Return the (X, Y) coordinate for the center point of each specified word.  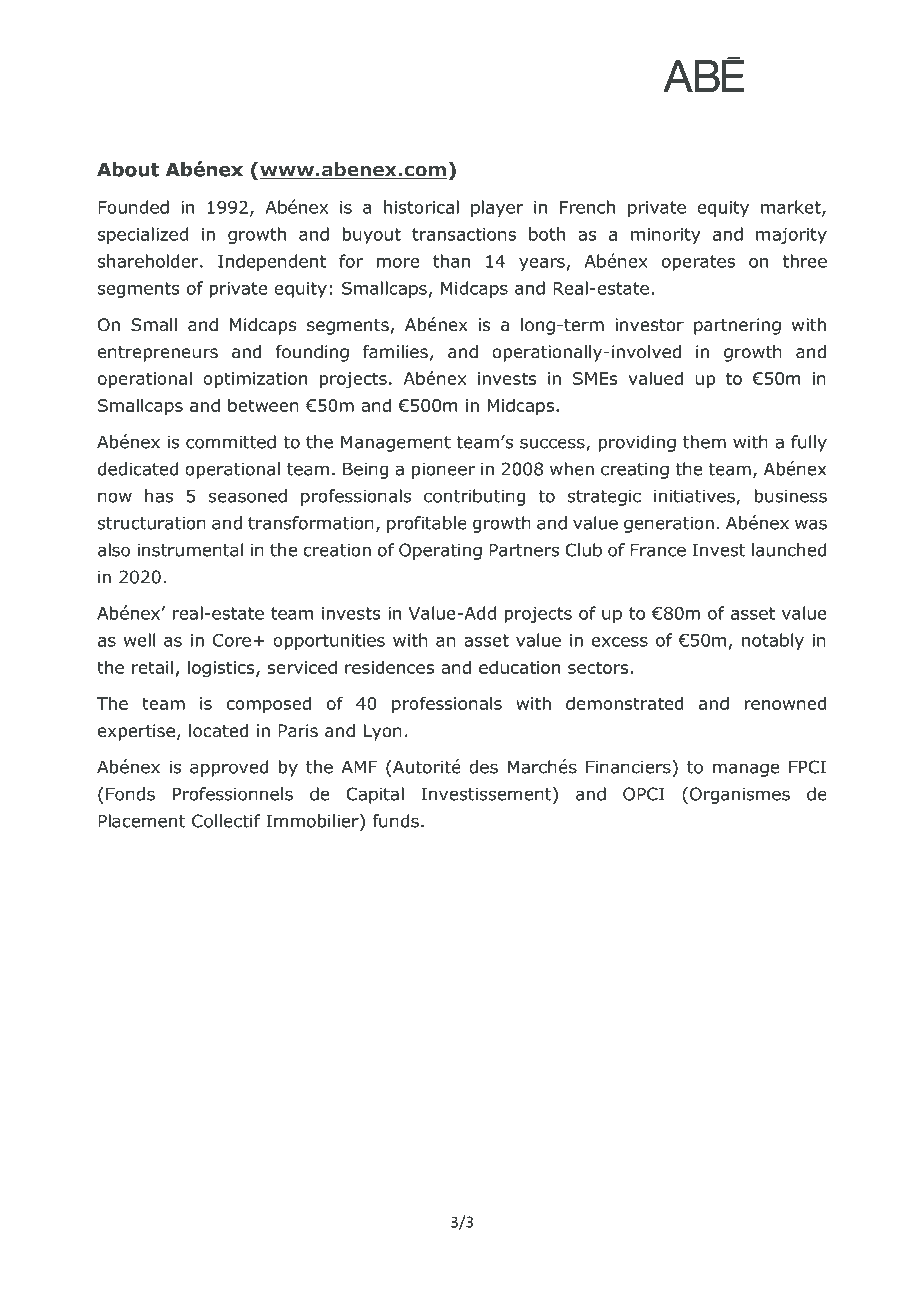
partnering (737, 326)
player (497, 208)
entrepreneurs (158, 354)
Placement (141, 821)
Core (232, 640)
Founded (133, 207)
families (395, 352)
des (483, 767)
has (159, 496)
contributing (474, 497)
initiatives (695, 497)
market (792, 208)
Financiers (628, 767)
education (519, 667)
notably (773, 641)
